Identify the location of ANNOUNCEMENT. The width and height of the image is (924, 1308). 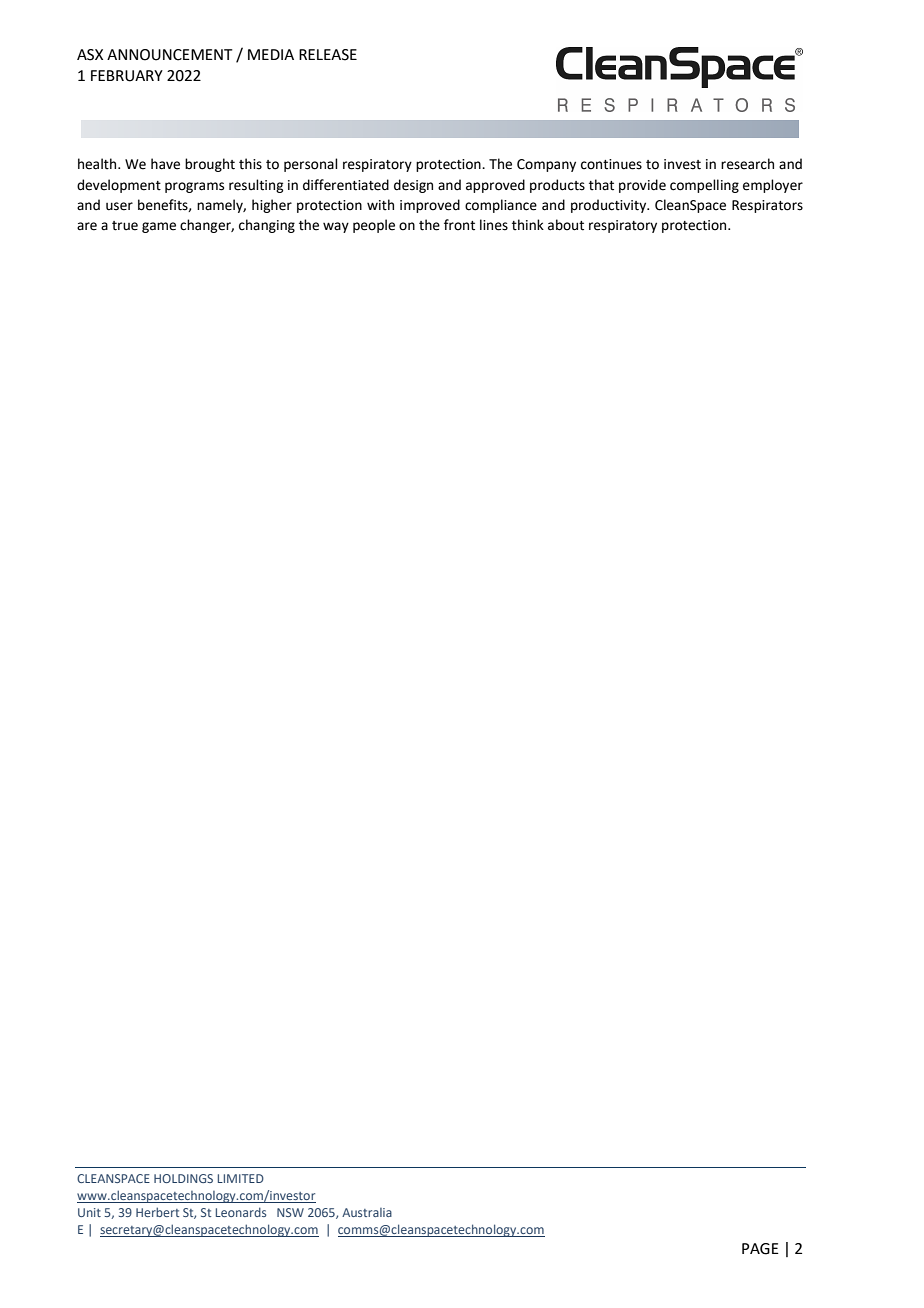
(170, 55).
